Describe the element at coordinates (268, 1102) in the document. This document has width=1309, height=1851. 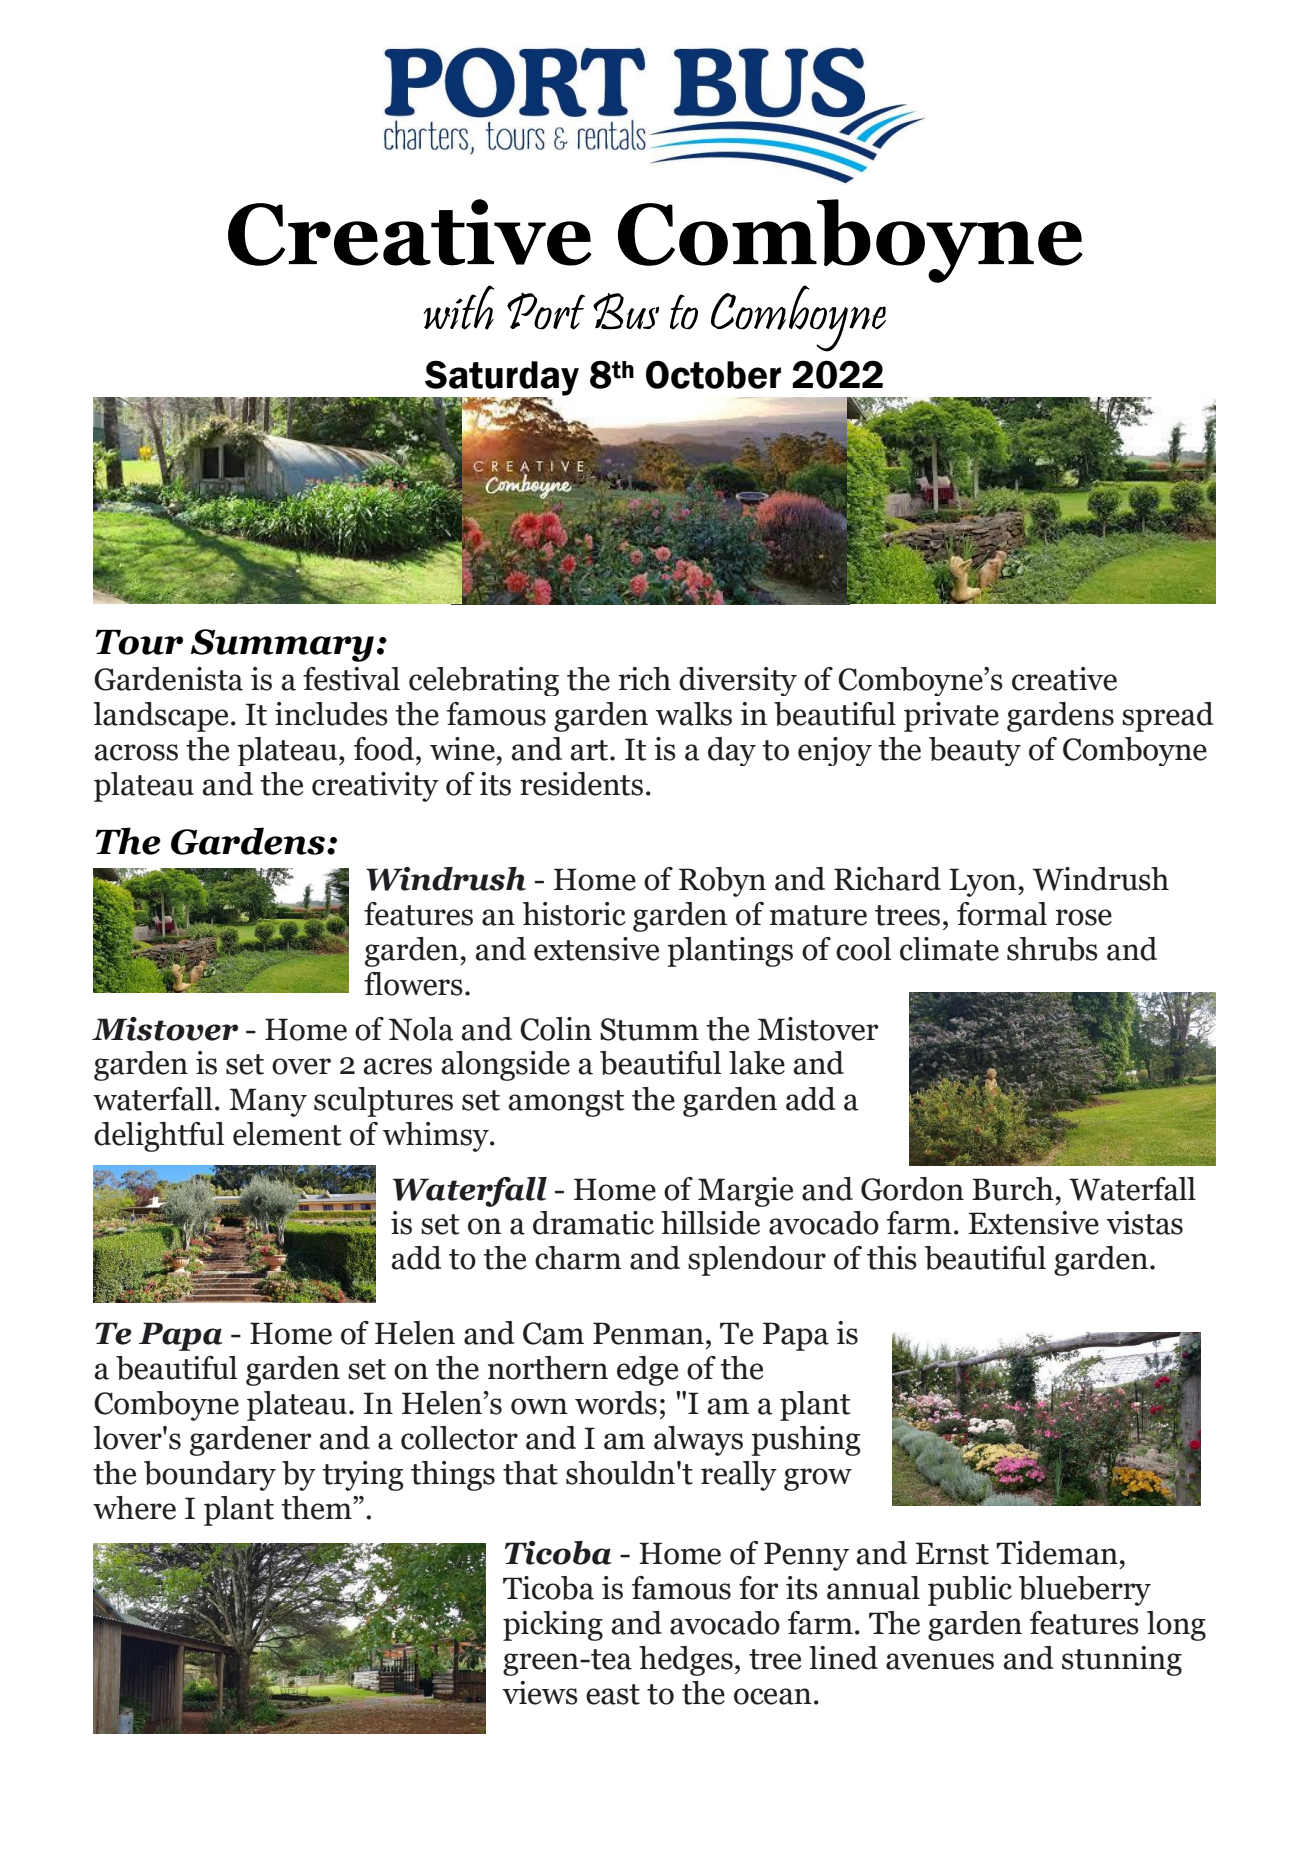
I see `Many` at that location.
